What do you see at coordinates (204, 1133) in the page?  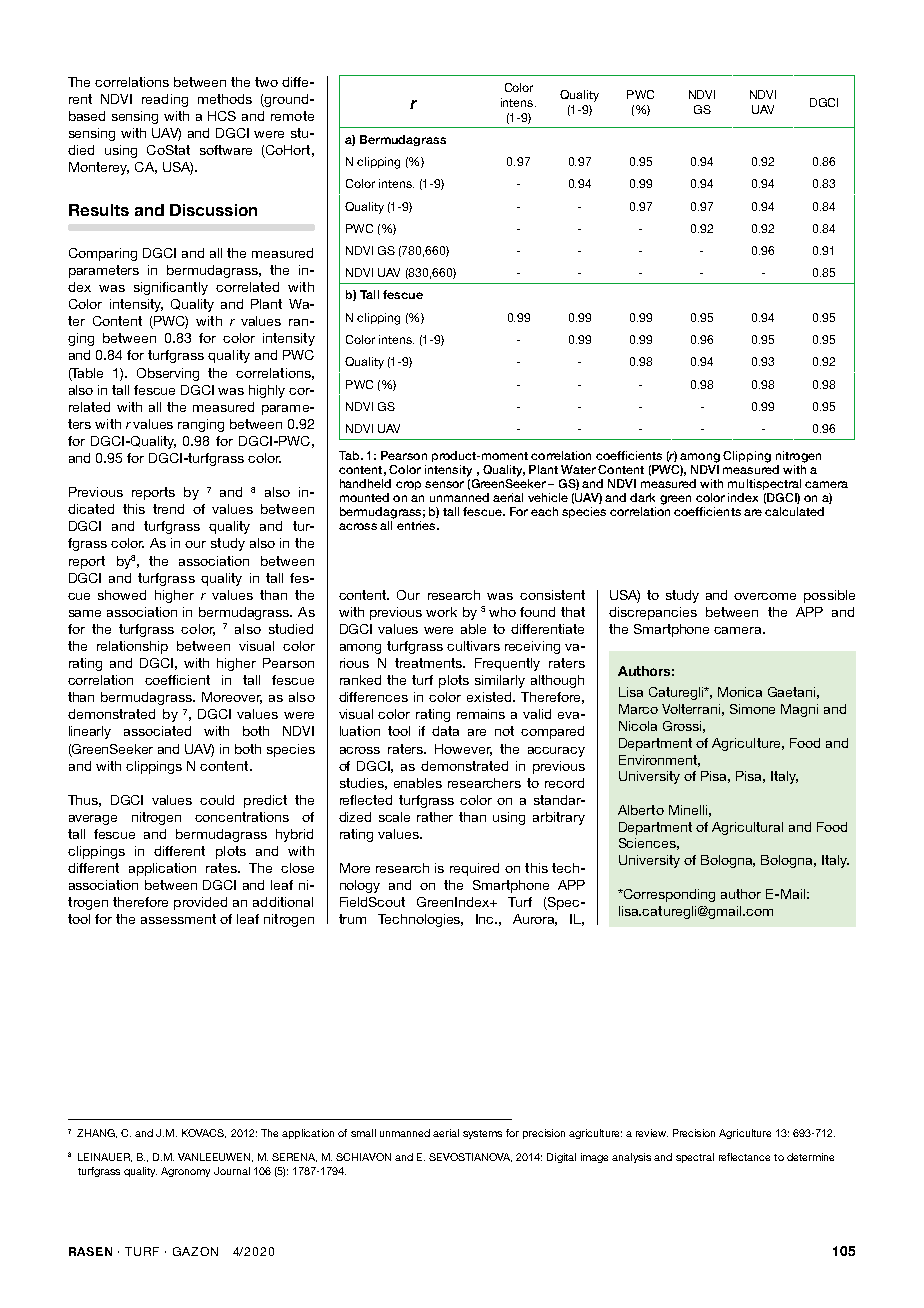 I see `KOVACS` at bounding box center [204, 1133].
